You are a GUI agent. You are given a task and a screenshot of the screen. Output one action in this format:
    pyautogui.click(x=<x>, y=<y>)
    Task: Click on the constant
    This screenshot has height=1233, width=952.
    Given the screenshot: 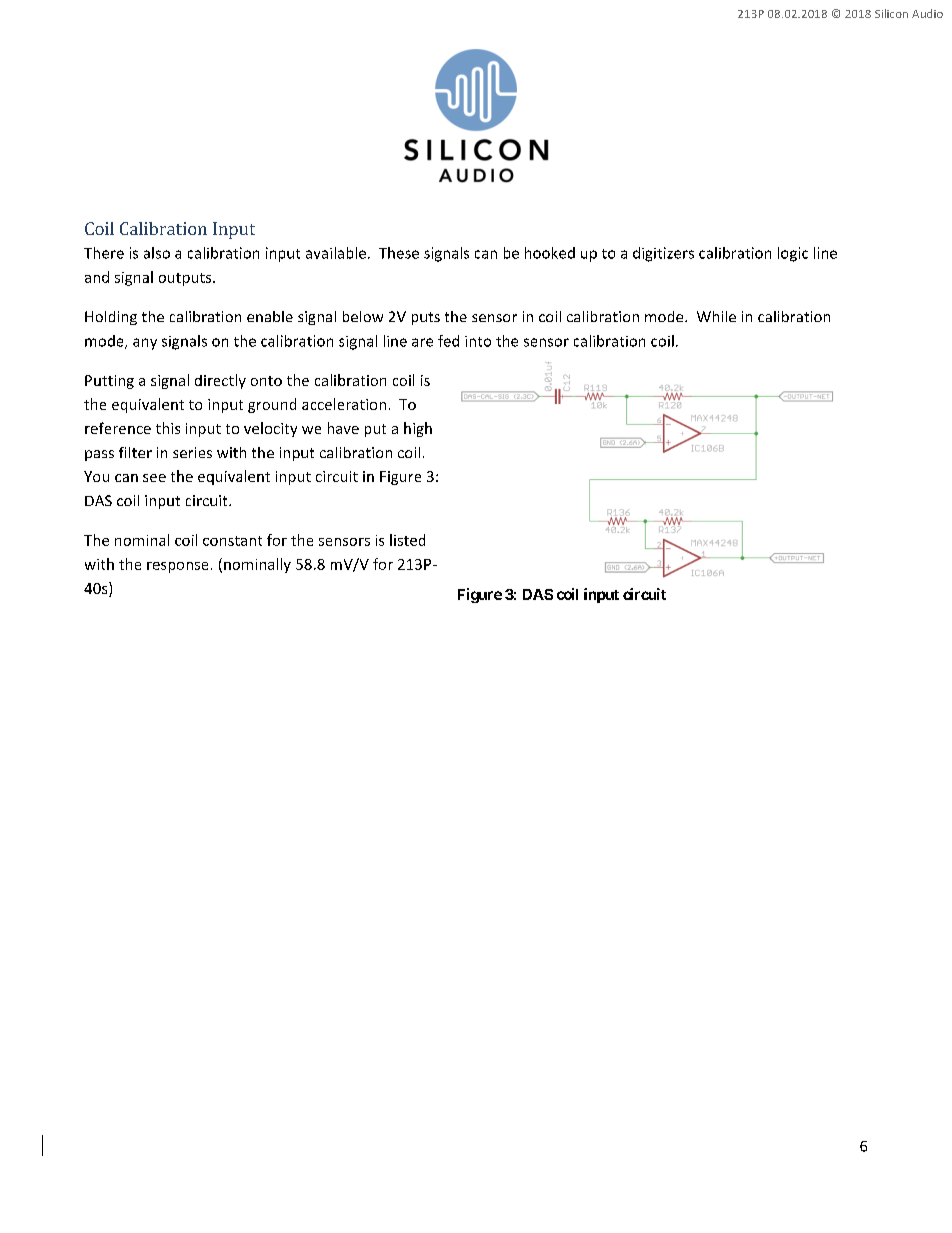 What is the action you would take?
    pyautogui.click(x=232, y=541)
